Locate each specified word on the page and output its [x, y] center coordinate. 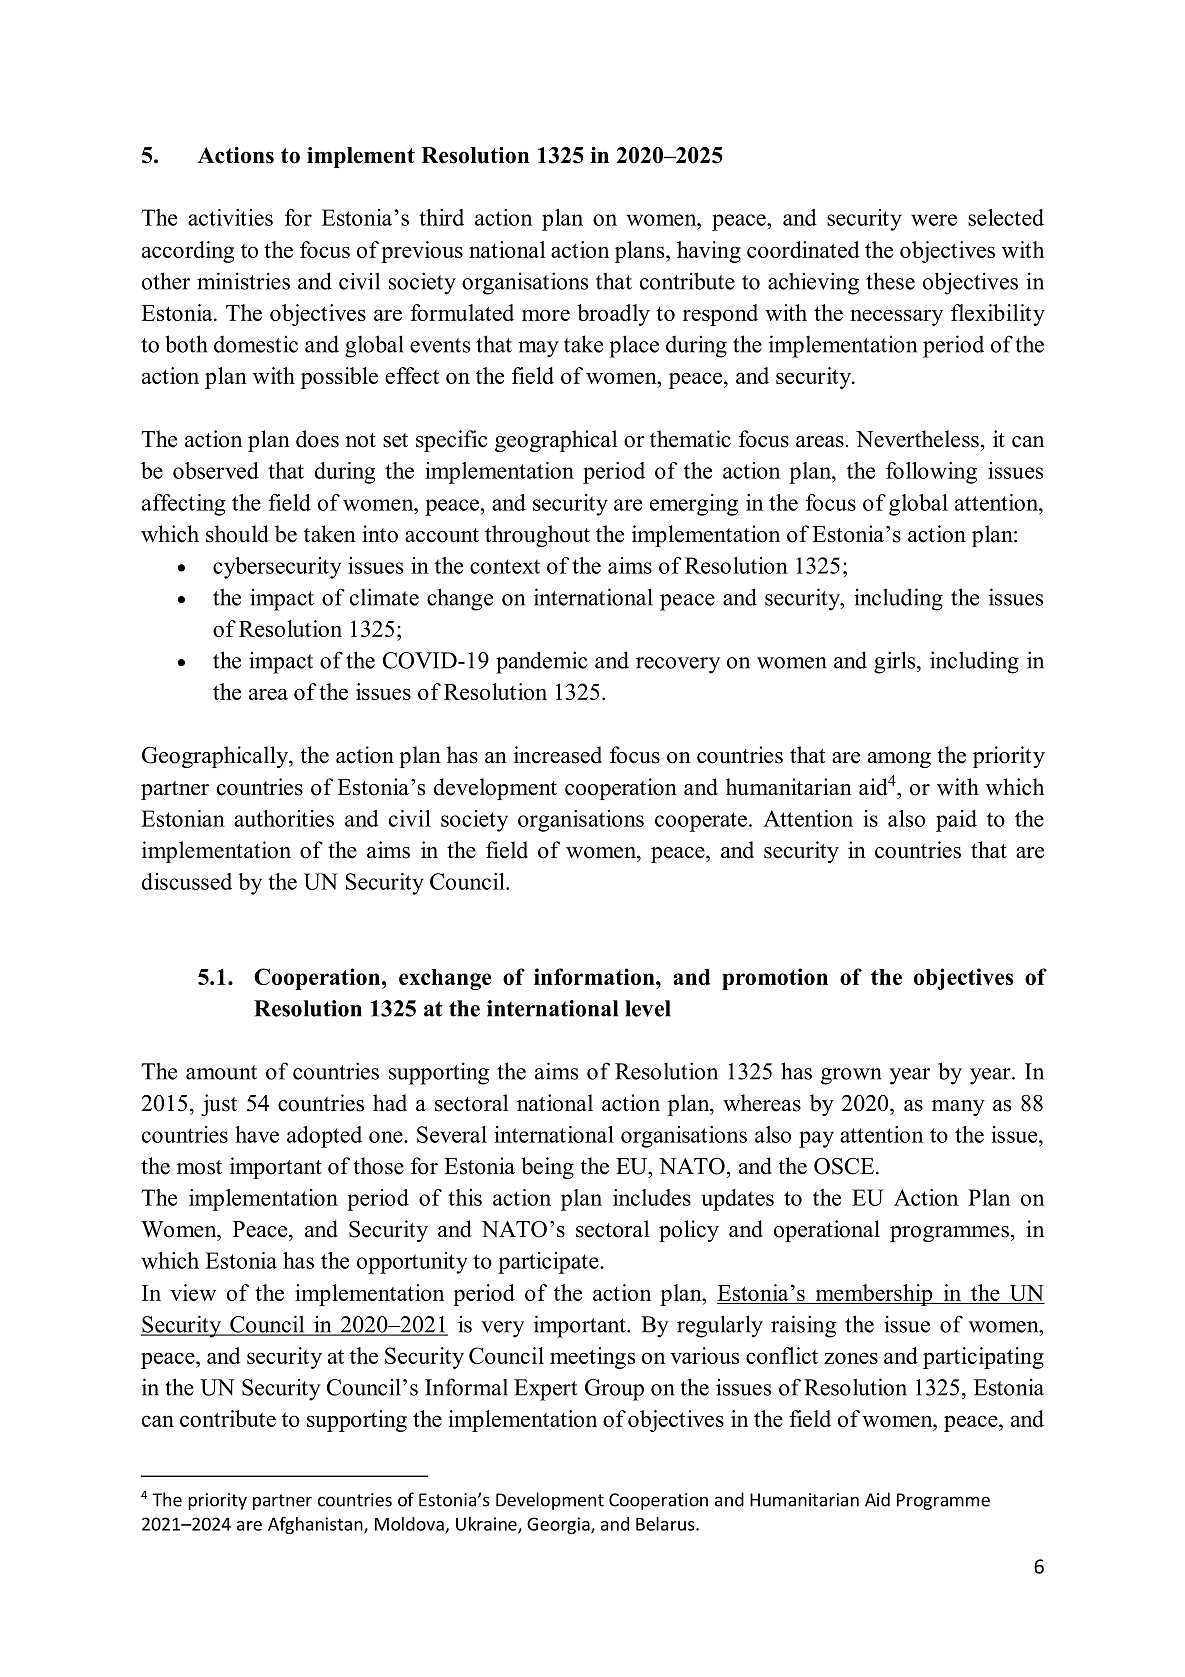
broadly [613, 315]
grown [851, 1076]
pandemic [541, 662]
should [237, 534]
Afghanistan [316, 1525]
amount [221, 1072]
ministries [243, 281]
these [890, 281]
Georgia [559, 1525]
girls [896, 662]
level [648, 1008]
